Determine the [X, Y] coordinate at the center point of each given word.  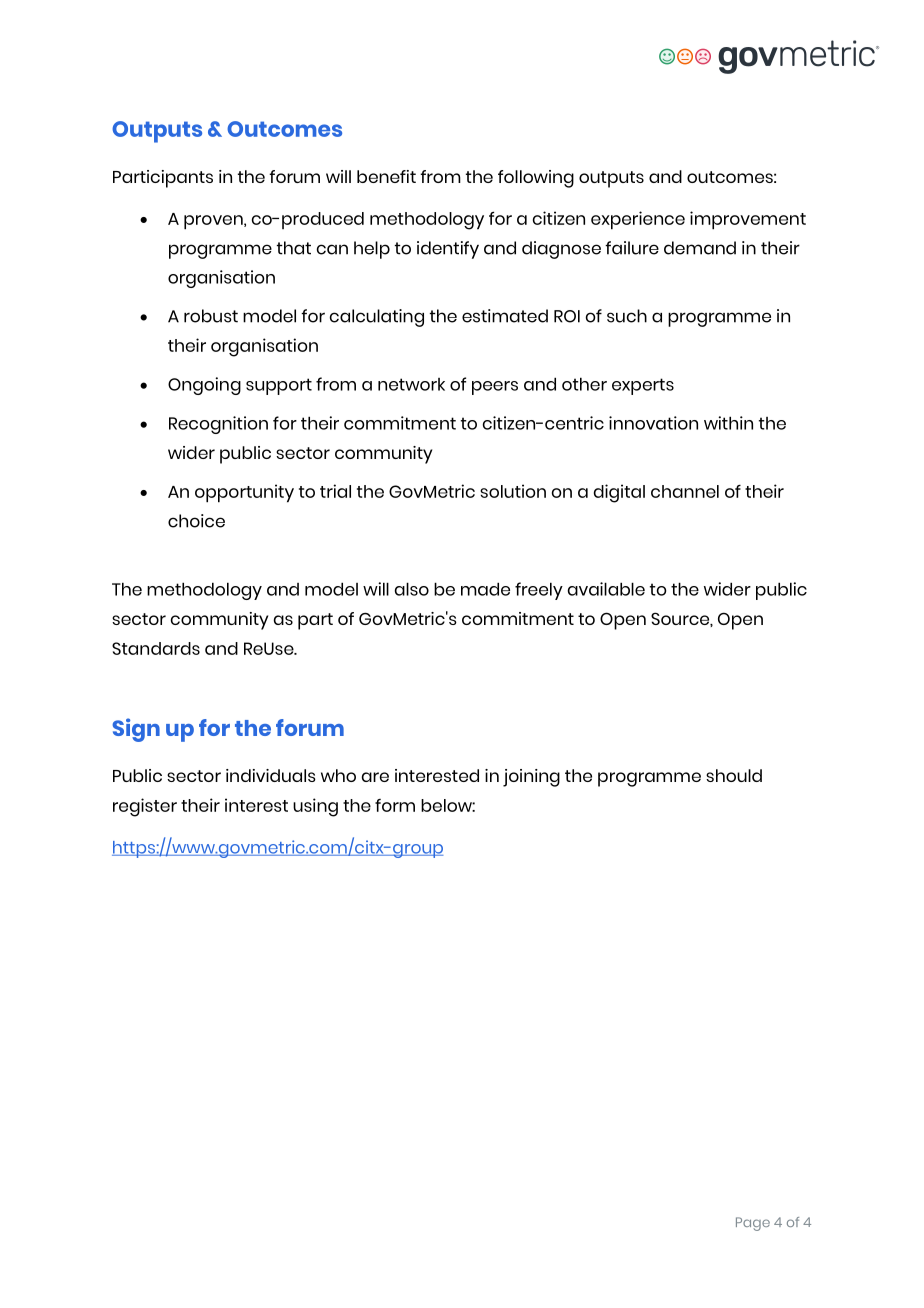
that [294, 248]
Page [753, 1224]
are [375, 777]
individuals [271, 775]
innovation [653, 423]
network [411, 384]
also [412, 589]
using [315, 807]
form [395, 805]
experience [638, 220]
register [145, 807]
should [734, 775]
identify [448, 250]
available [606, 589]
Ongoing [204, 386]
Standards [156, 648]
